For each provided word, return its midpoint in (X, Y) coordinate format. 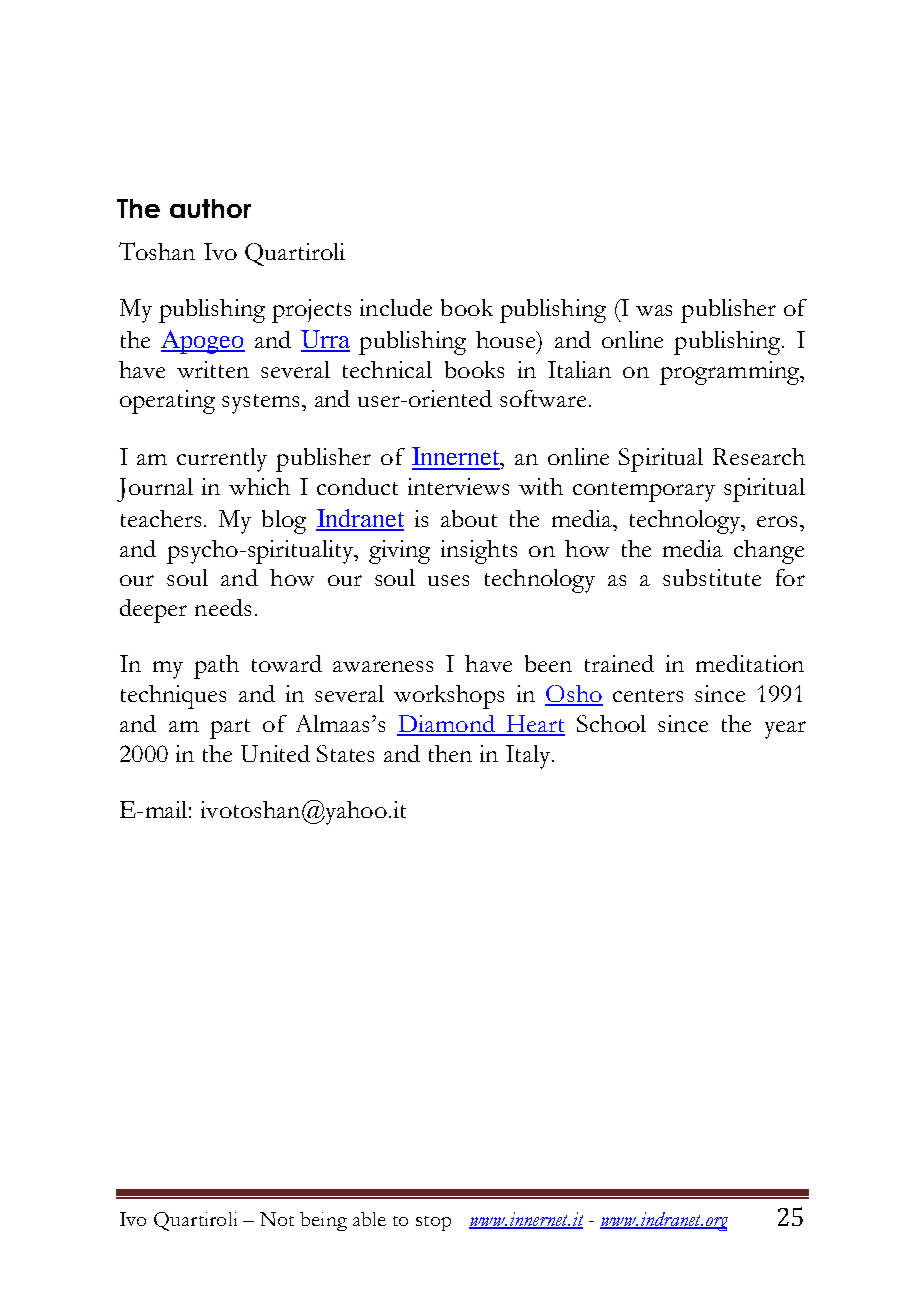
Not (277, 1219)
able (369, 1219)
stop (433, 1223)
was (654, 310)
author (210, 208)
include (396, 307)
